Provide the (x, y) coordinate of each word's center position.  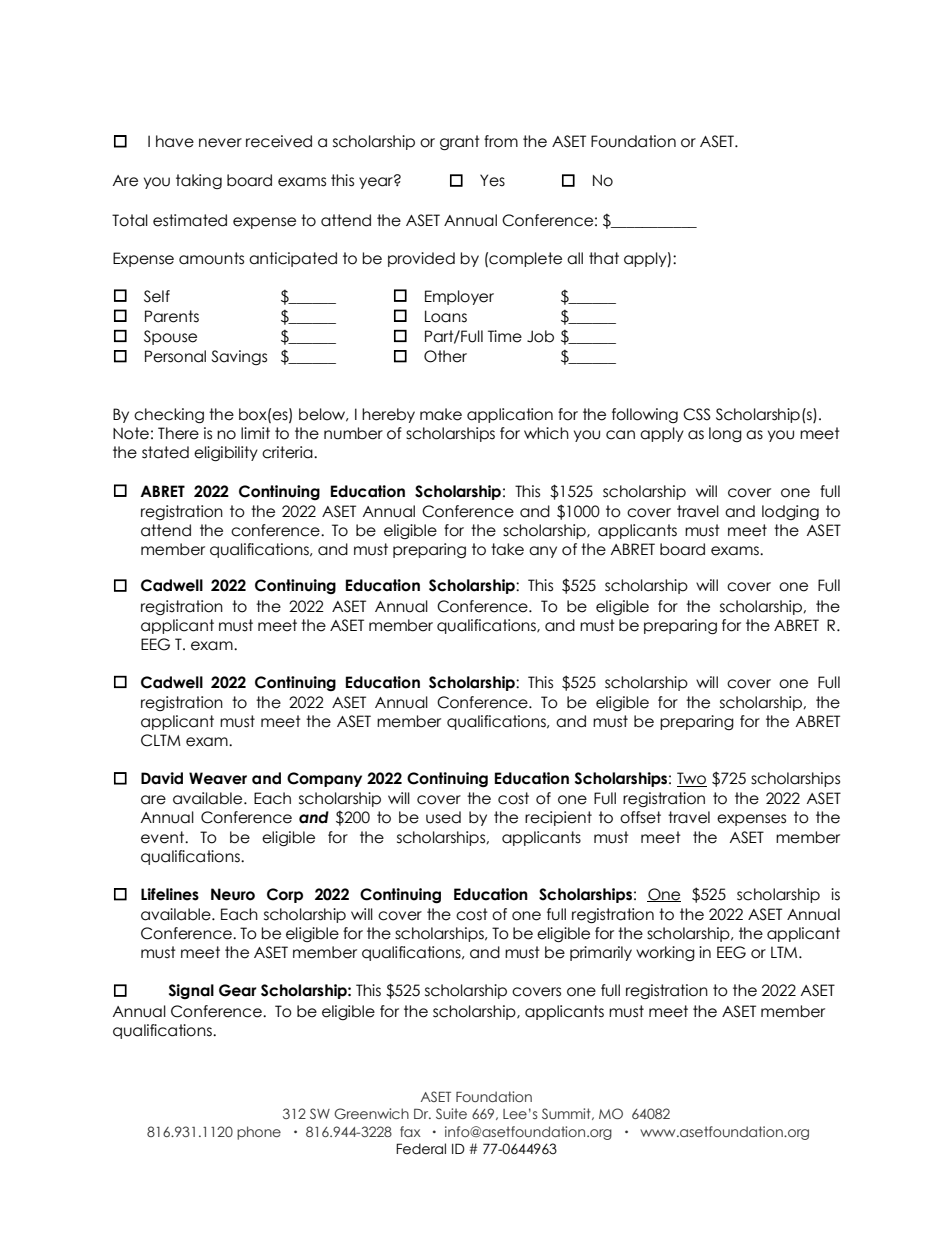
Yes (492, 180)
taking (199, 181)
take (507, 549)
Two (692, 779)
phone (259, 1133)
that (604, 258)
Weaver (218, 778)
